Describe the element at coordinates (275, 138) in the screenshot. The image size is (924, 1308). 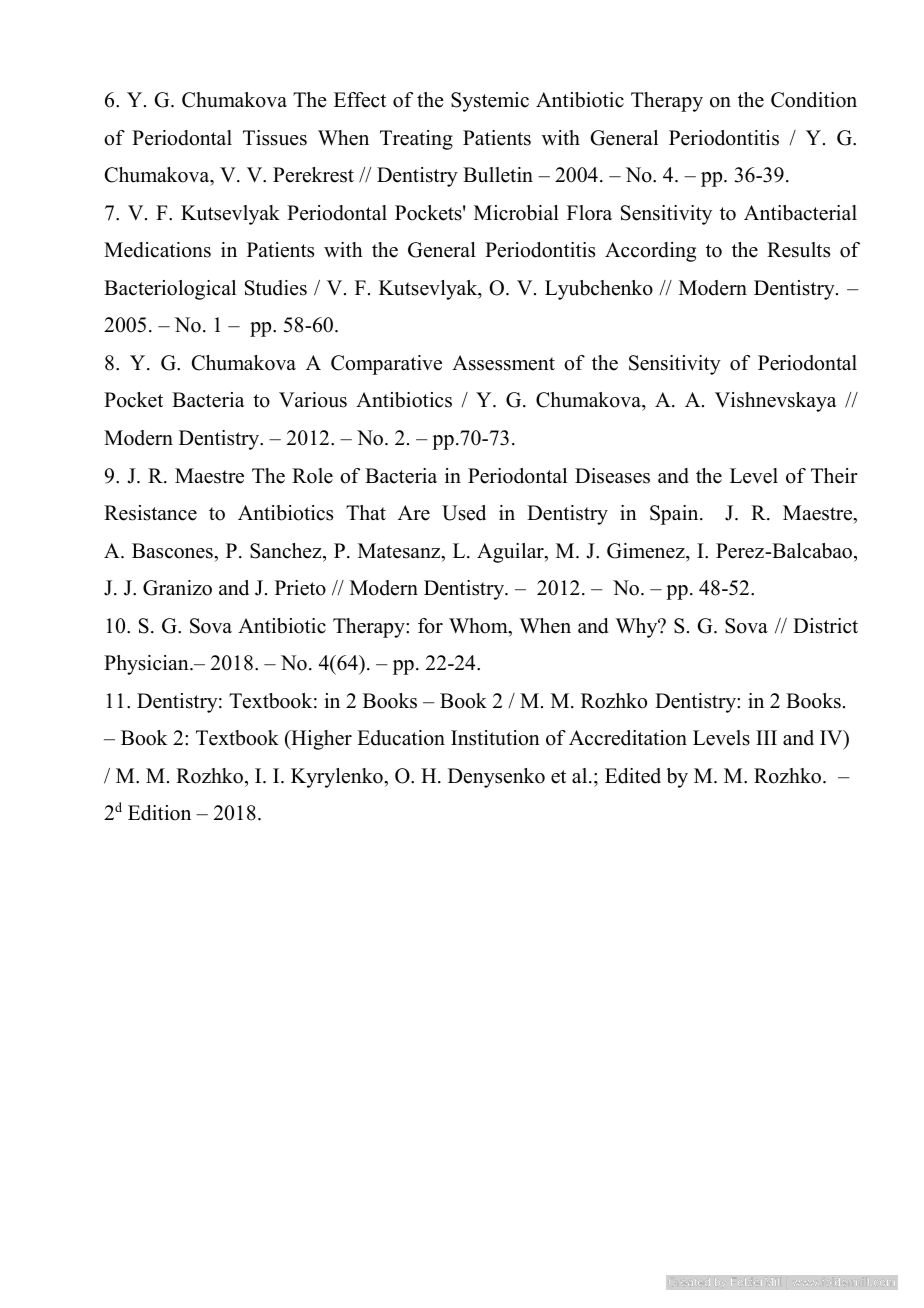
I see `Tissues` at that location.
